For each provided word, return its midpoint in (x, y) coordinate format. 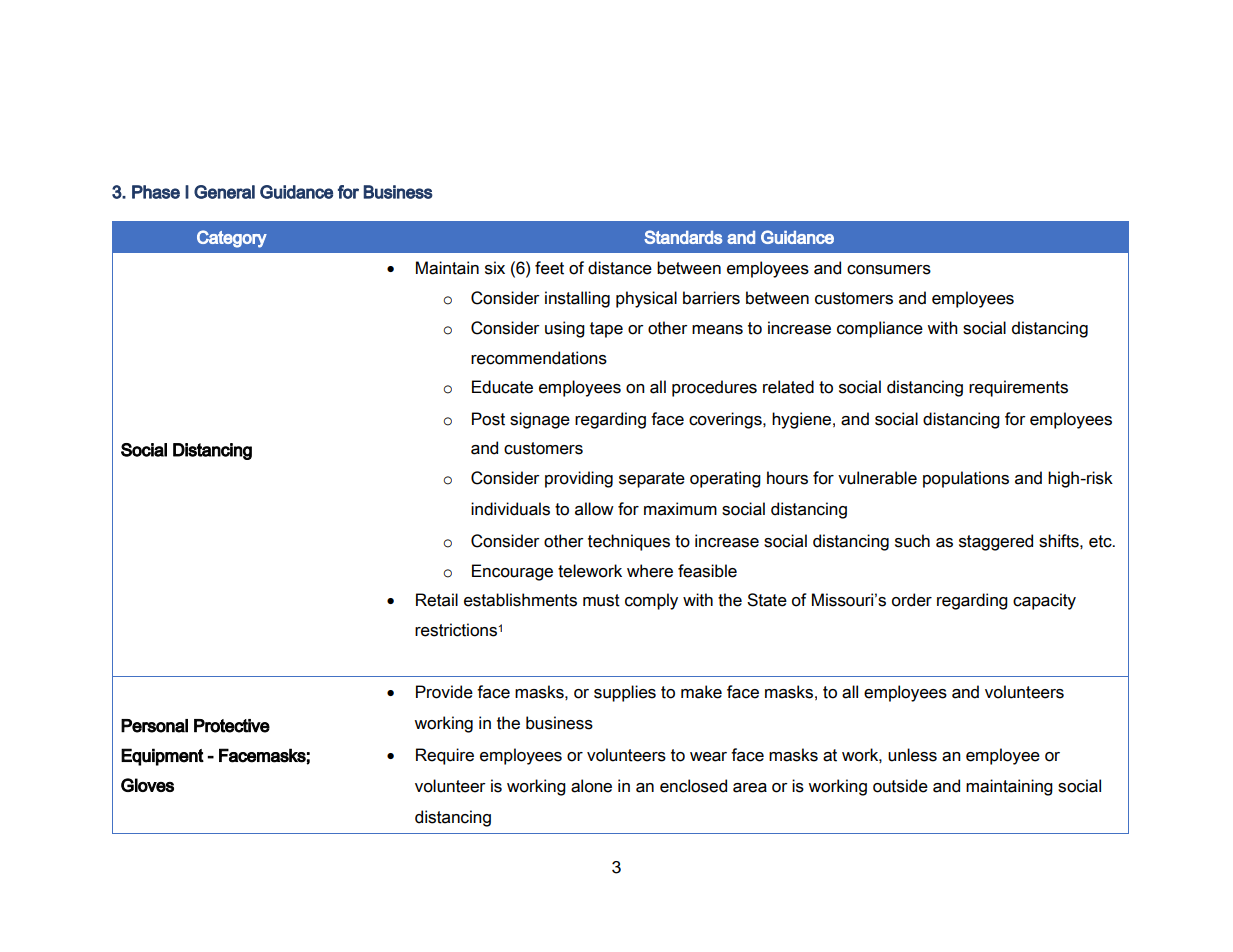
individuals (510, 509)
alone (591, 786)
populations (966, 479)
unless (912, 755)
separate (652, 480)
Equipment (162, 757)
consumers (889, 270)
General (224, 192)
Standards (683, 237)
